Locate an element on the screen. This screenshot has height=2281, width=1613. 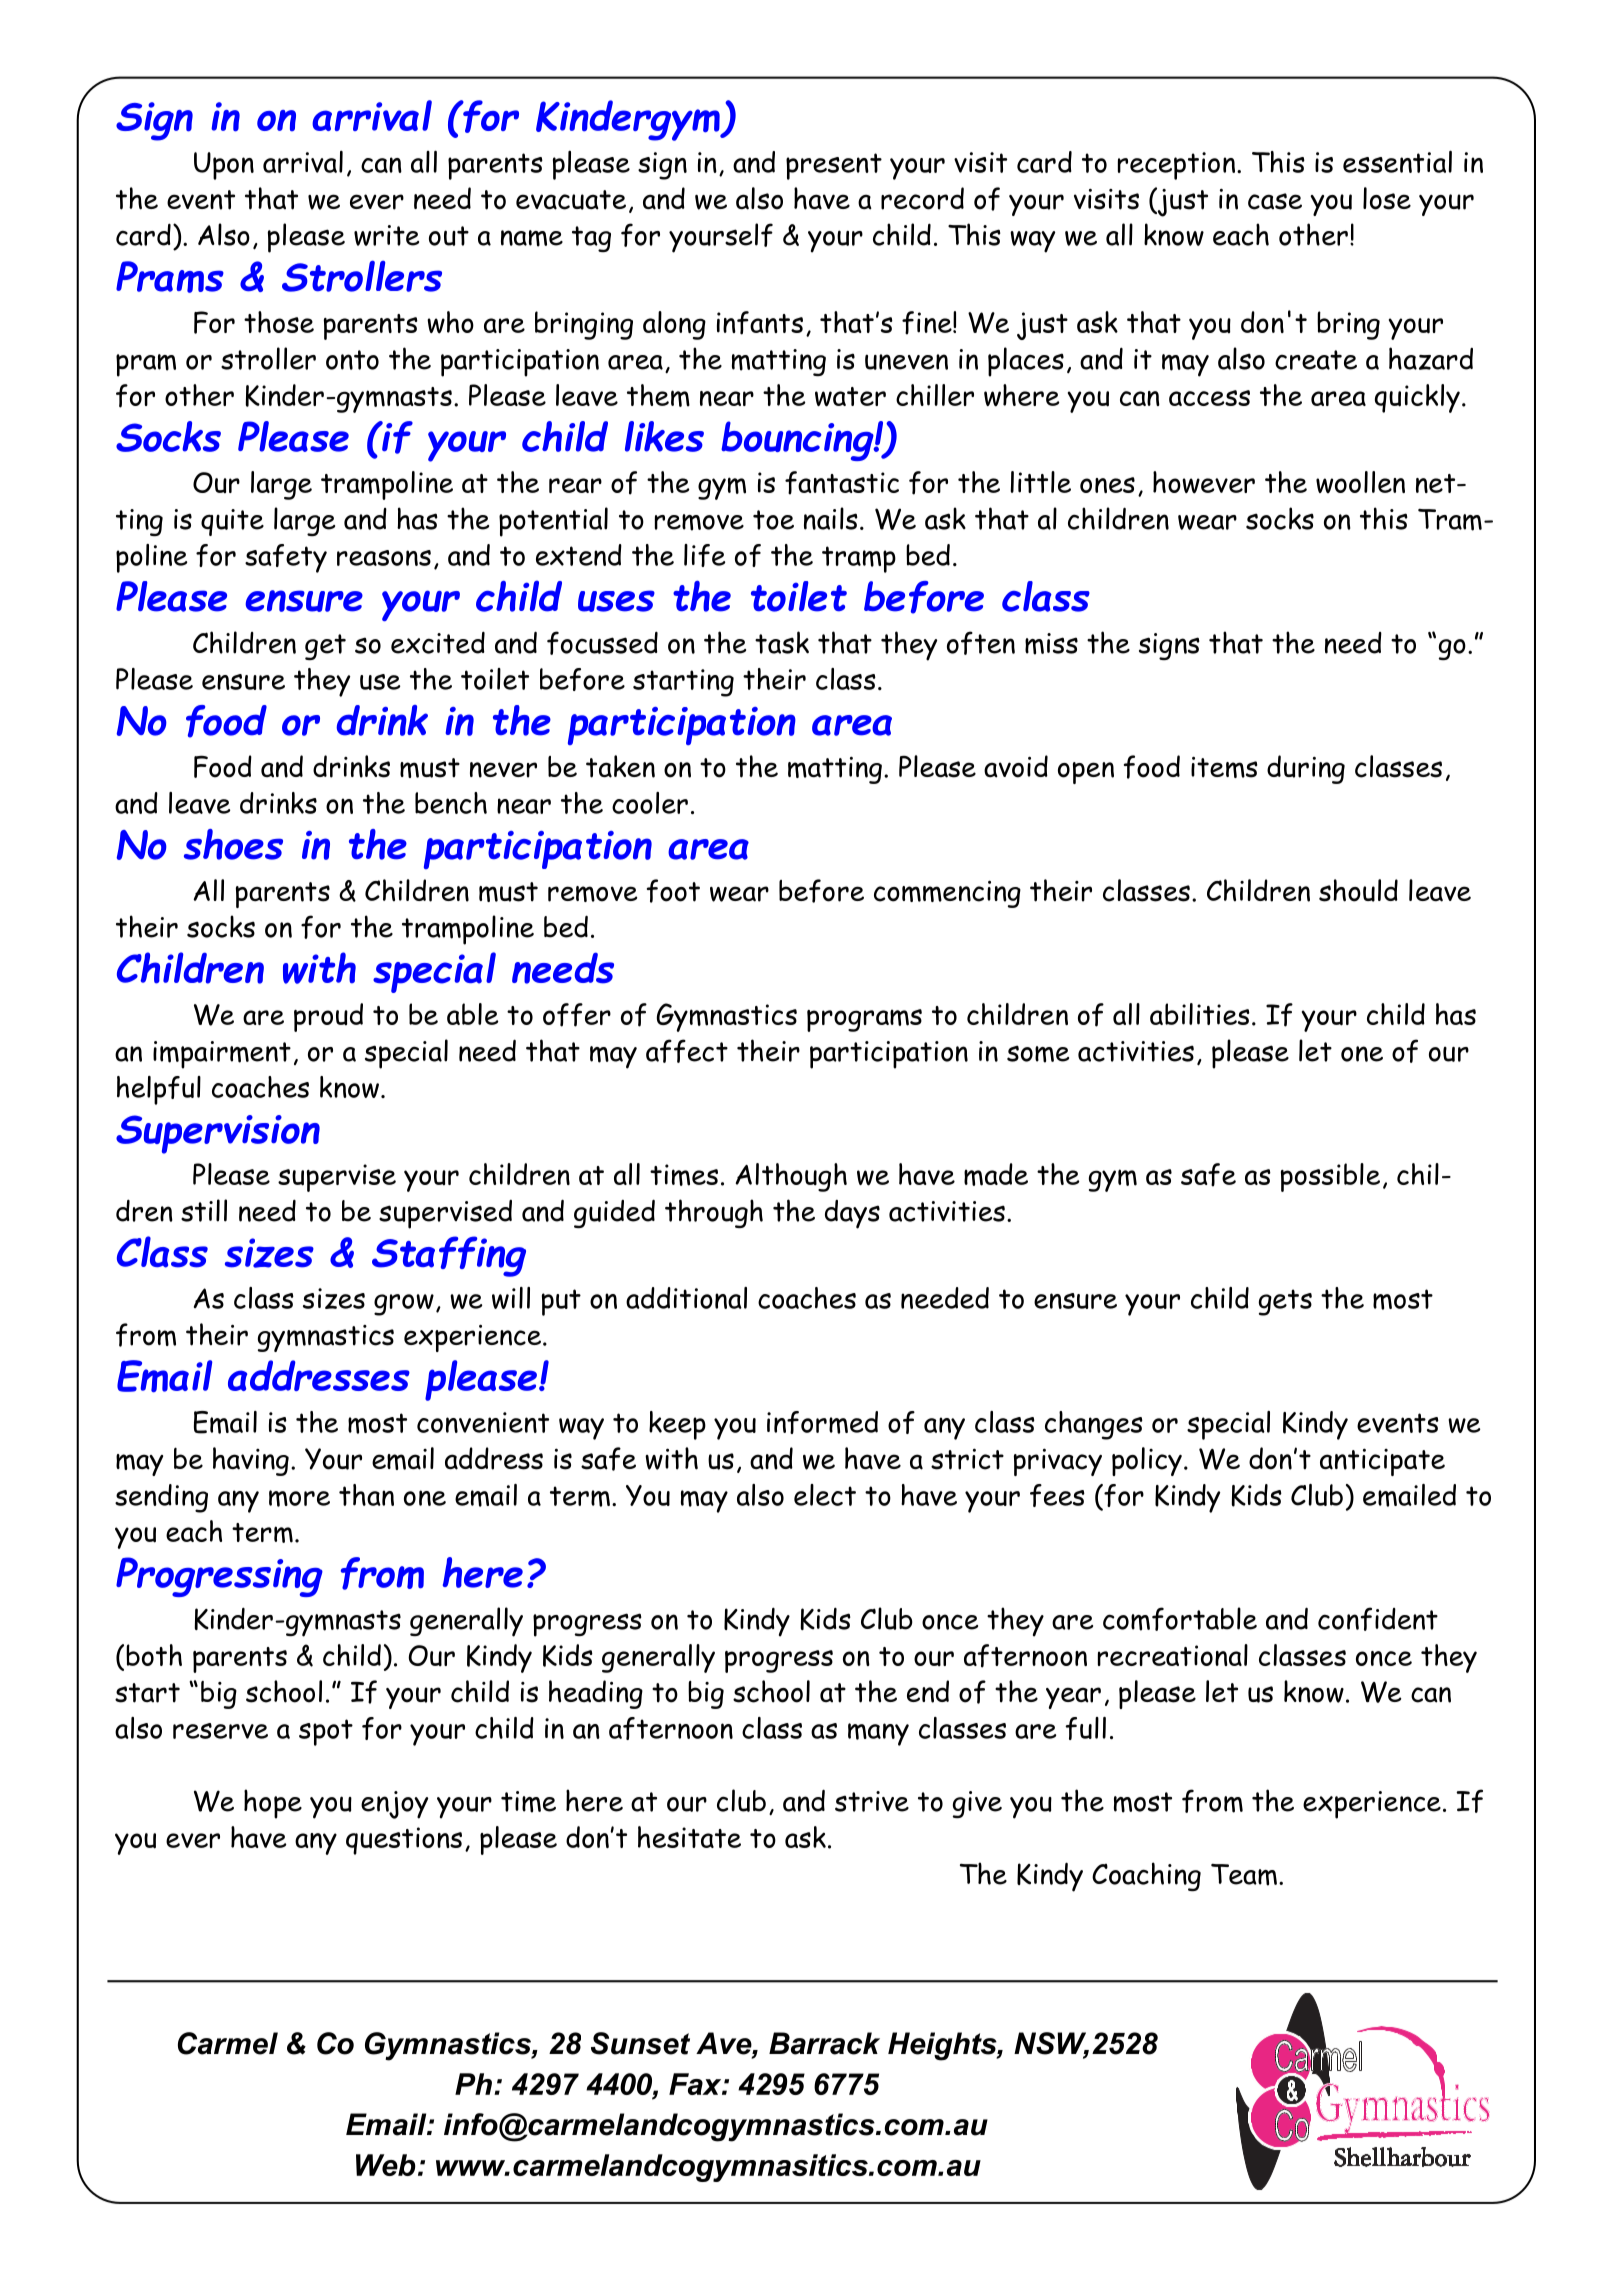
write is located at coordinates (386, 235).
